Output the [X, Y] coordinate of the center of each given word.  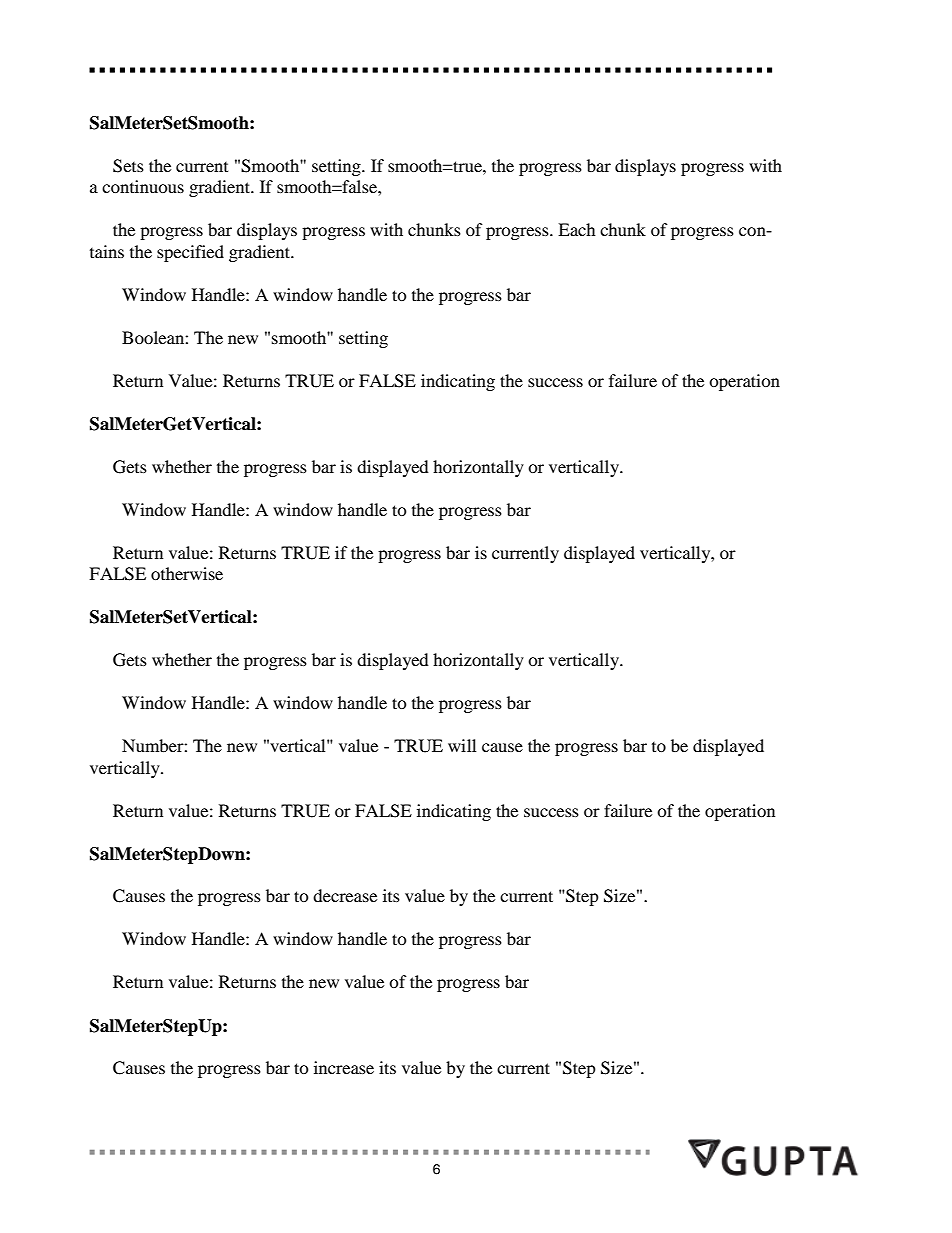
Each [577, 229]
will [462, 745]
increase [344, 1067]
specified [190, 253]
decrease [345, 895]
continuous [143, 186]
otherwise [187, 573]
